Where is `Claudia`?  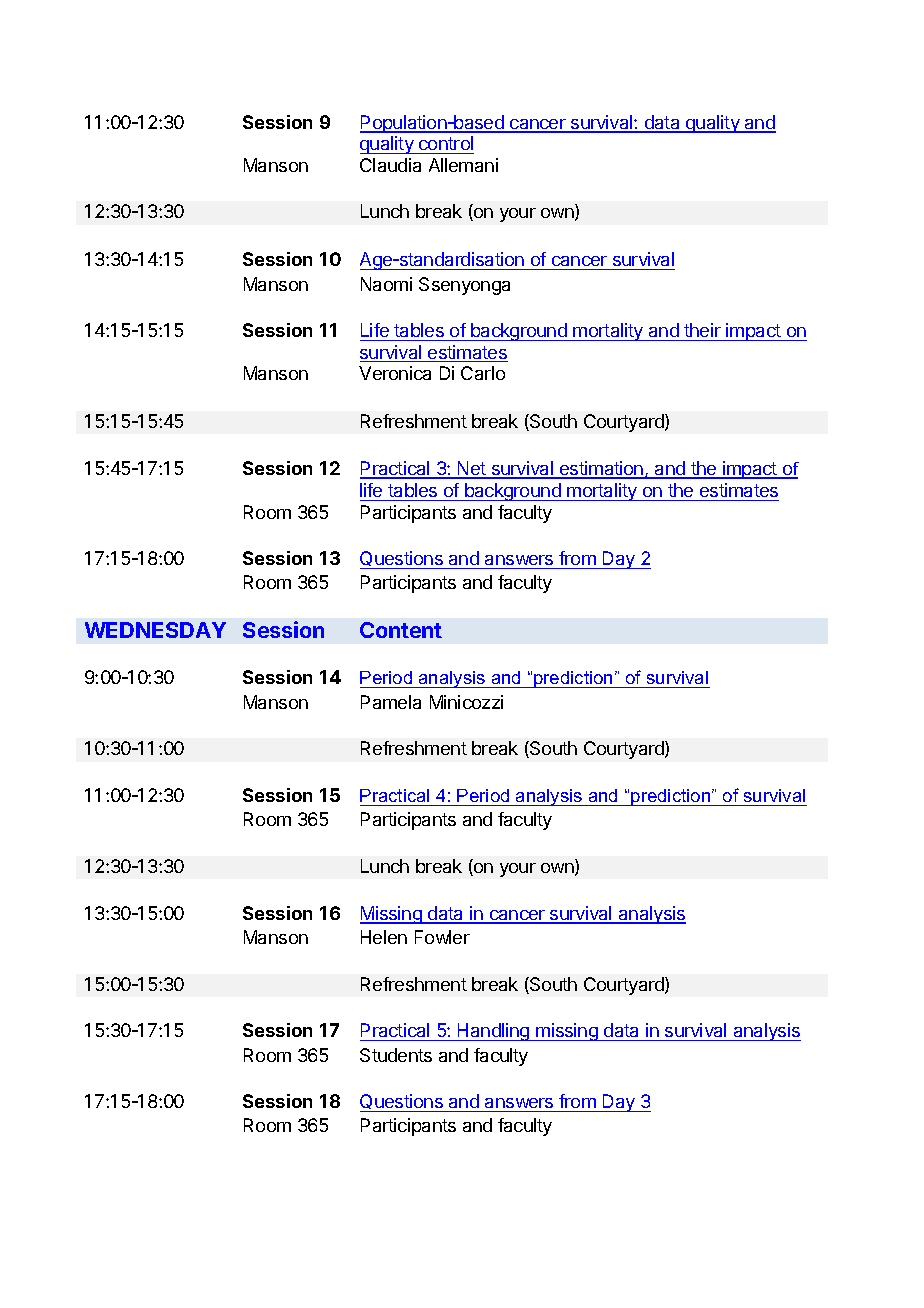 Claudia is located at coordinates (390, 165).
